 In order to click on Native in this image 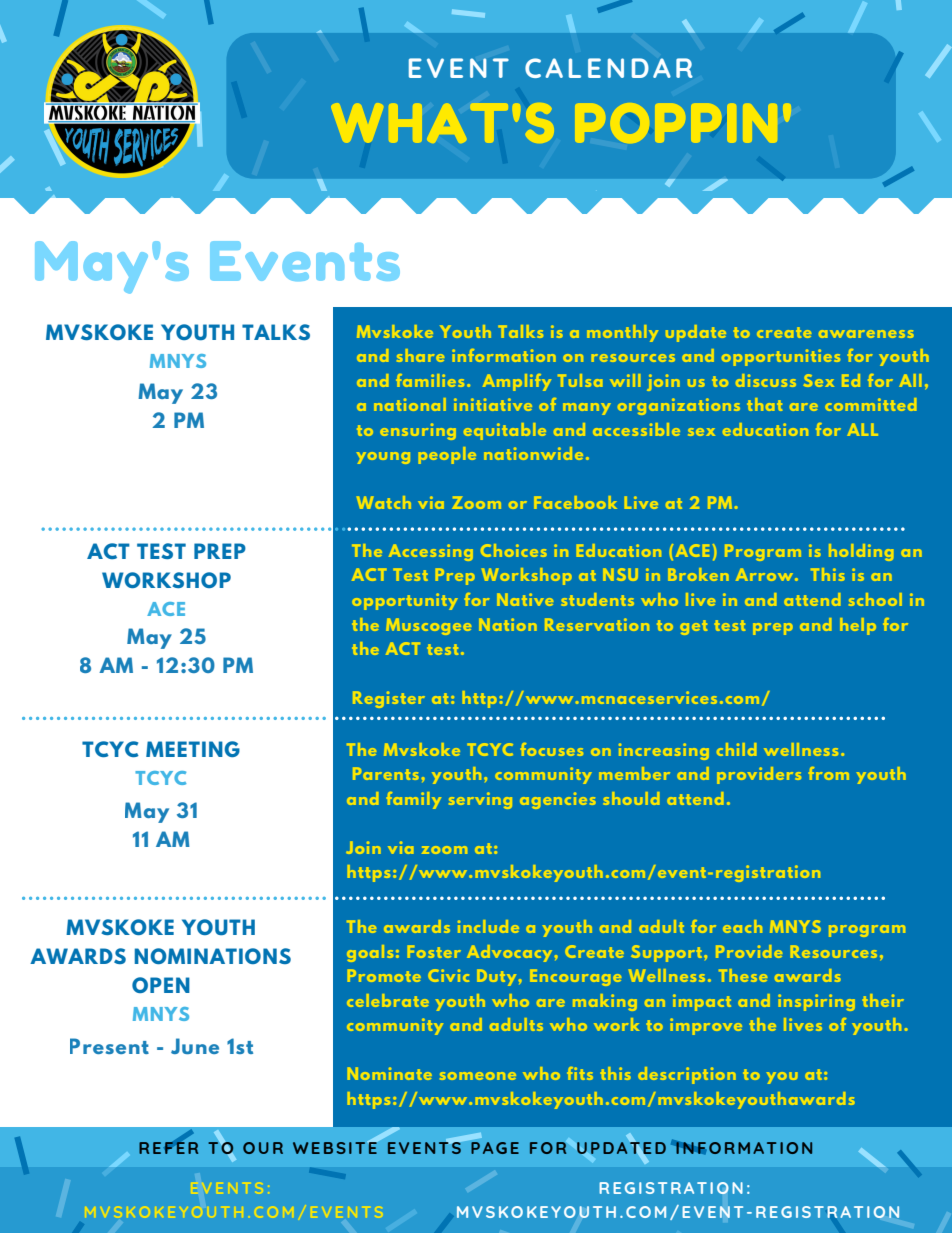, I will do `click(525, 599)`.
